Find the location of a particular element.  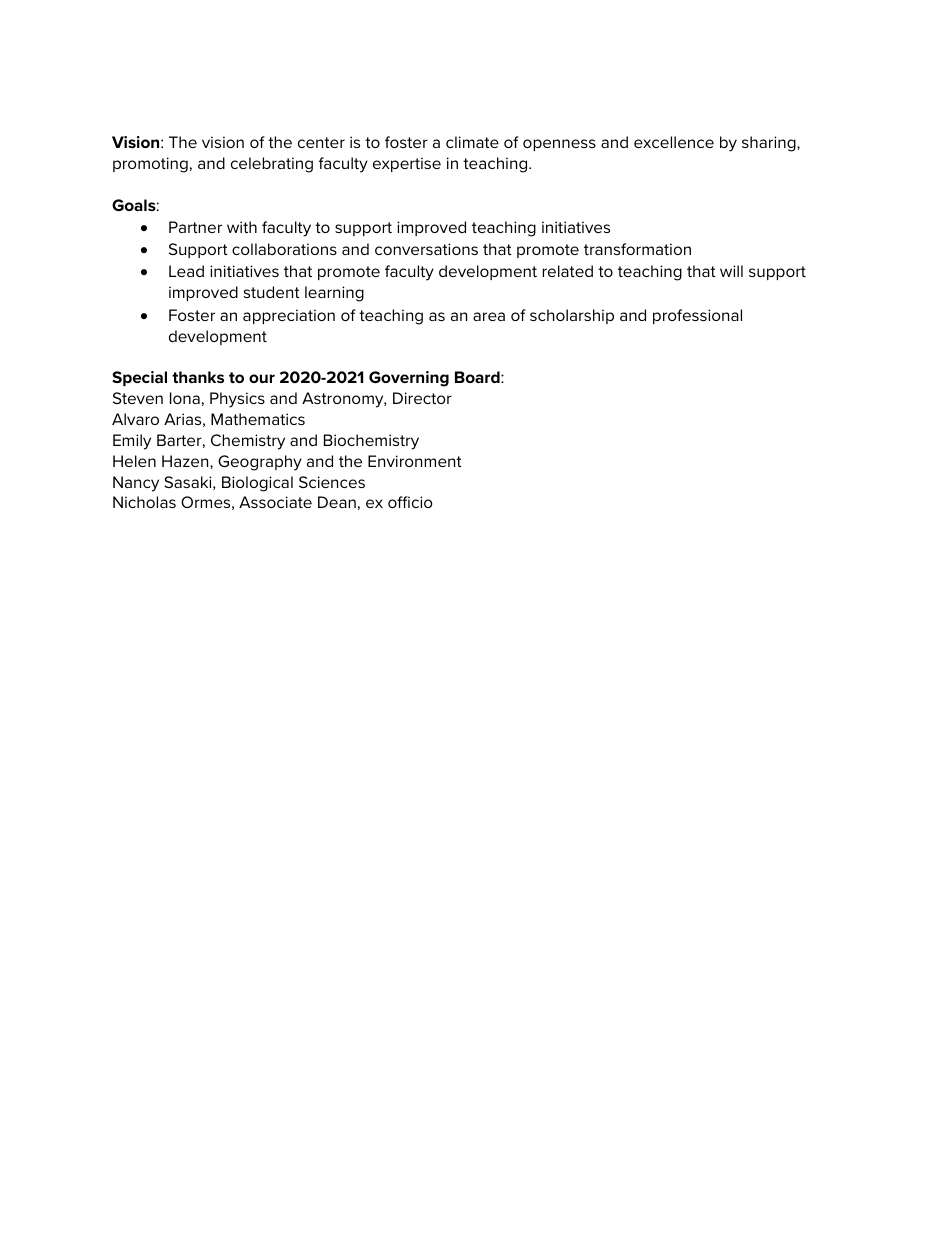

promoting is located at coordinates (150, 165).
